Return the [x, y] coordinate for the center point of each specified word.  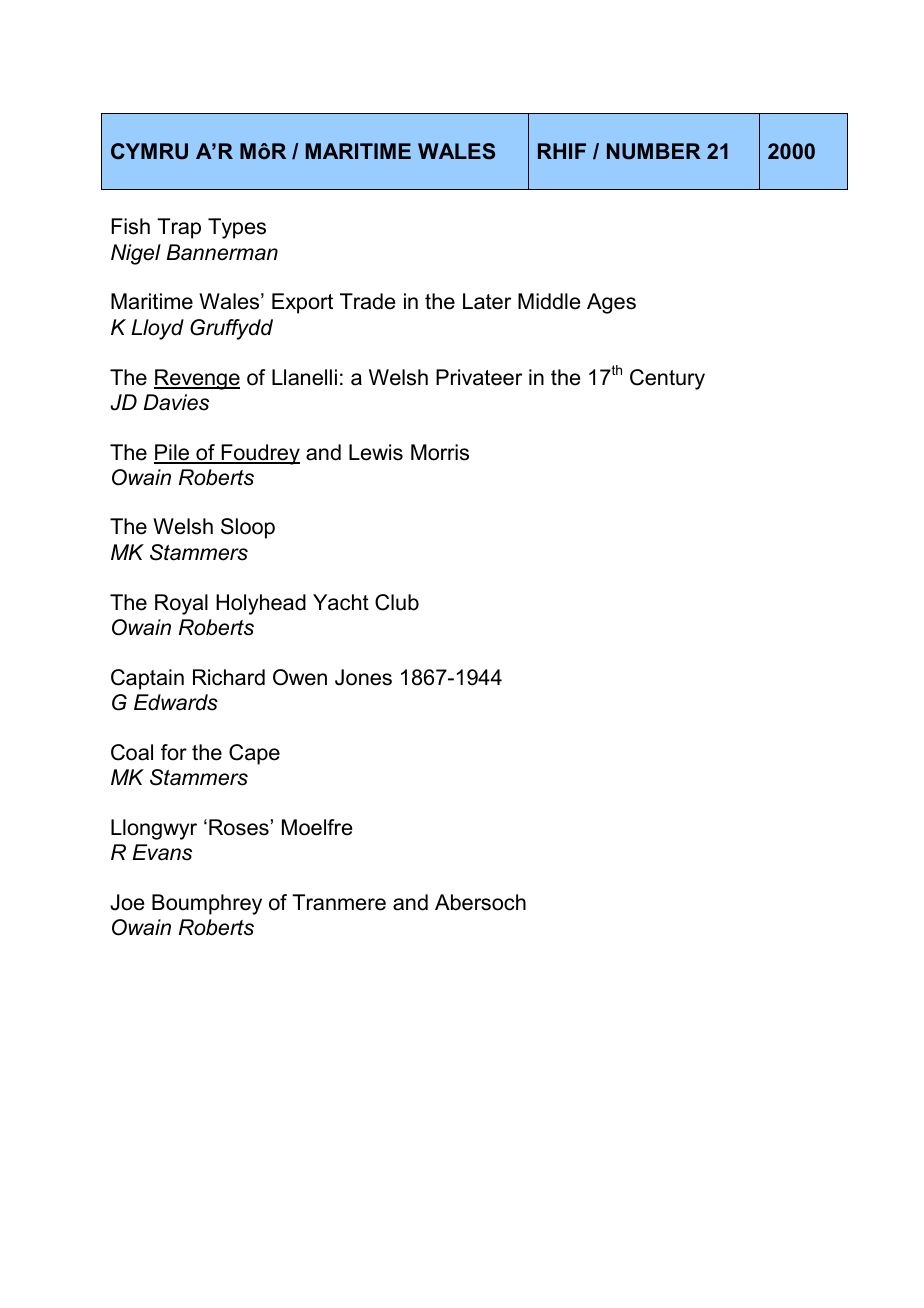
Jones [363, 677]
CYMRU [149, 151]
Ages [611, 303]
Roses [239, 827]
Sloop [248, 528]
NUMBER [654, 151]
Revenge [197, 379]
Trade [367, 301]
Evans [162, 852]
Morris [440, 452]
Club [397, 602]
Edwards [176, 702]
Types [237, 228]
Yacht [341, 602]
